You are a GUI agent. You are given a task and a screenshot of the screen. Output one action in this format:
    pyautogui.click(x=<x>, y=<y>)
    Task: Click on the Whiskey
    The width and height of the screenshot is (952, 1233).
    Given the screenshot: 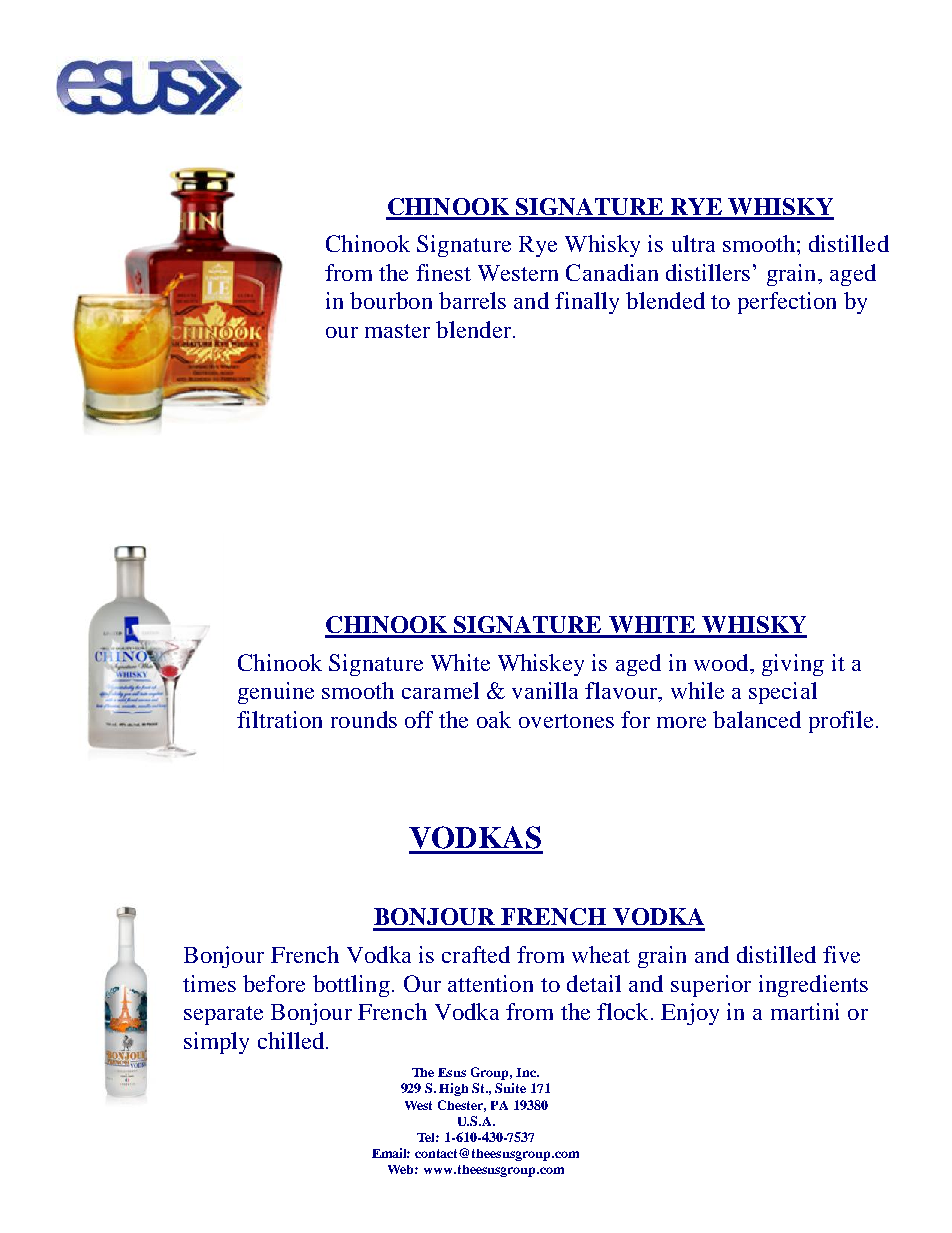 What is the action you would take?
    pyautogui.click(x=541, y=665)
